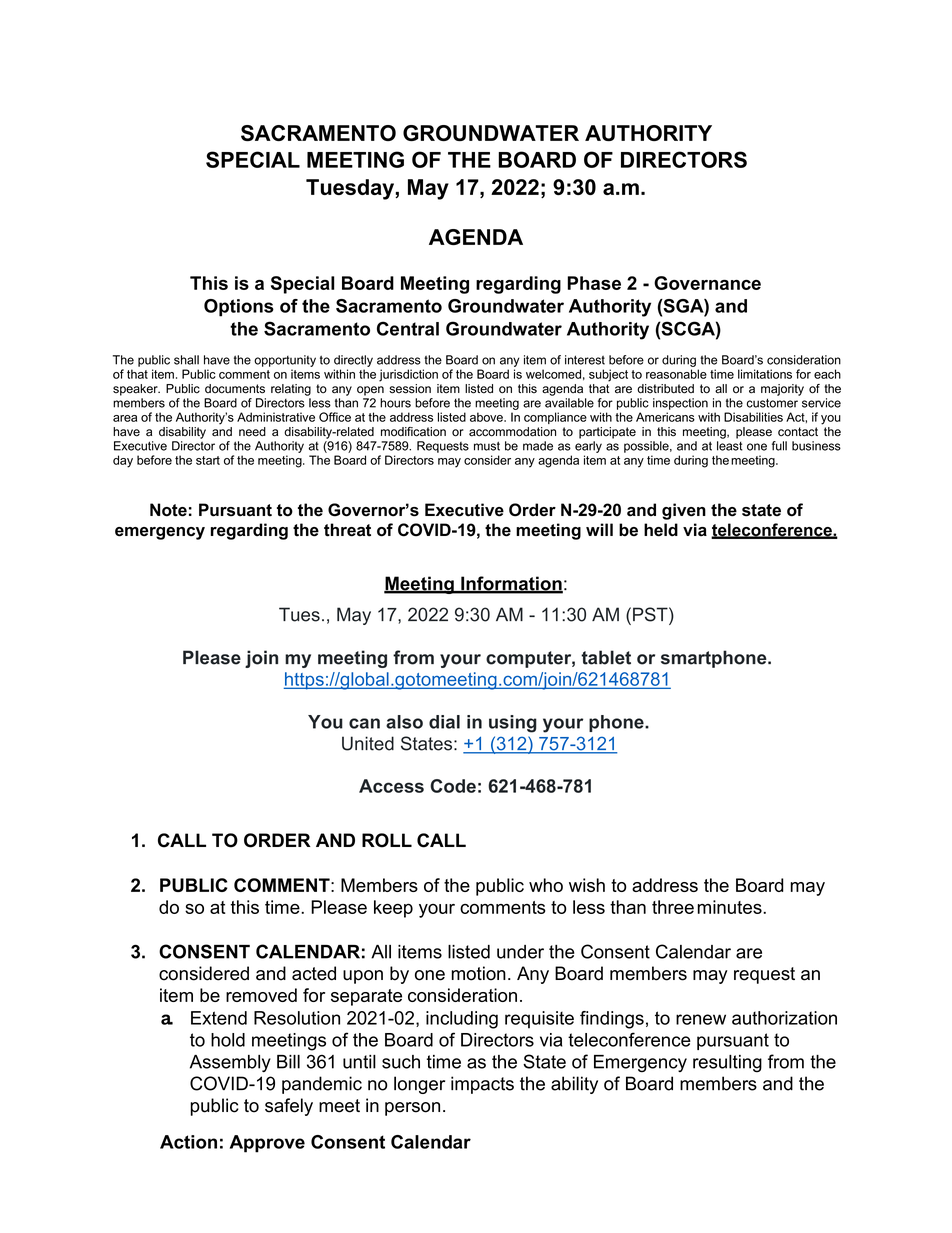  Describe the element at coordinates (707, 283) in the screenshot. I see `Governance` at that location.
